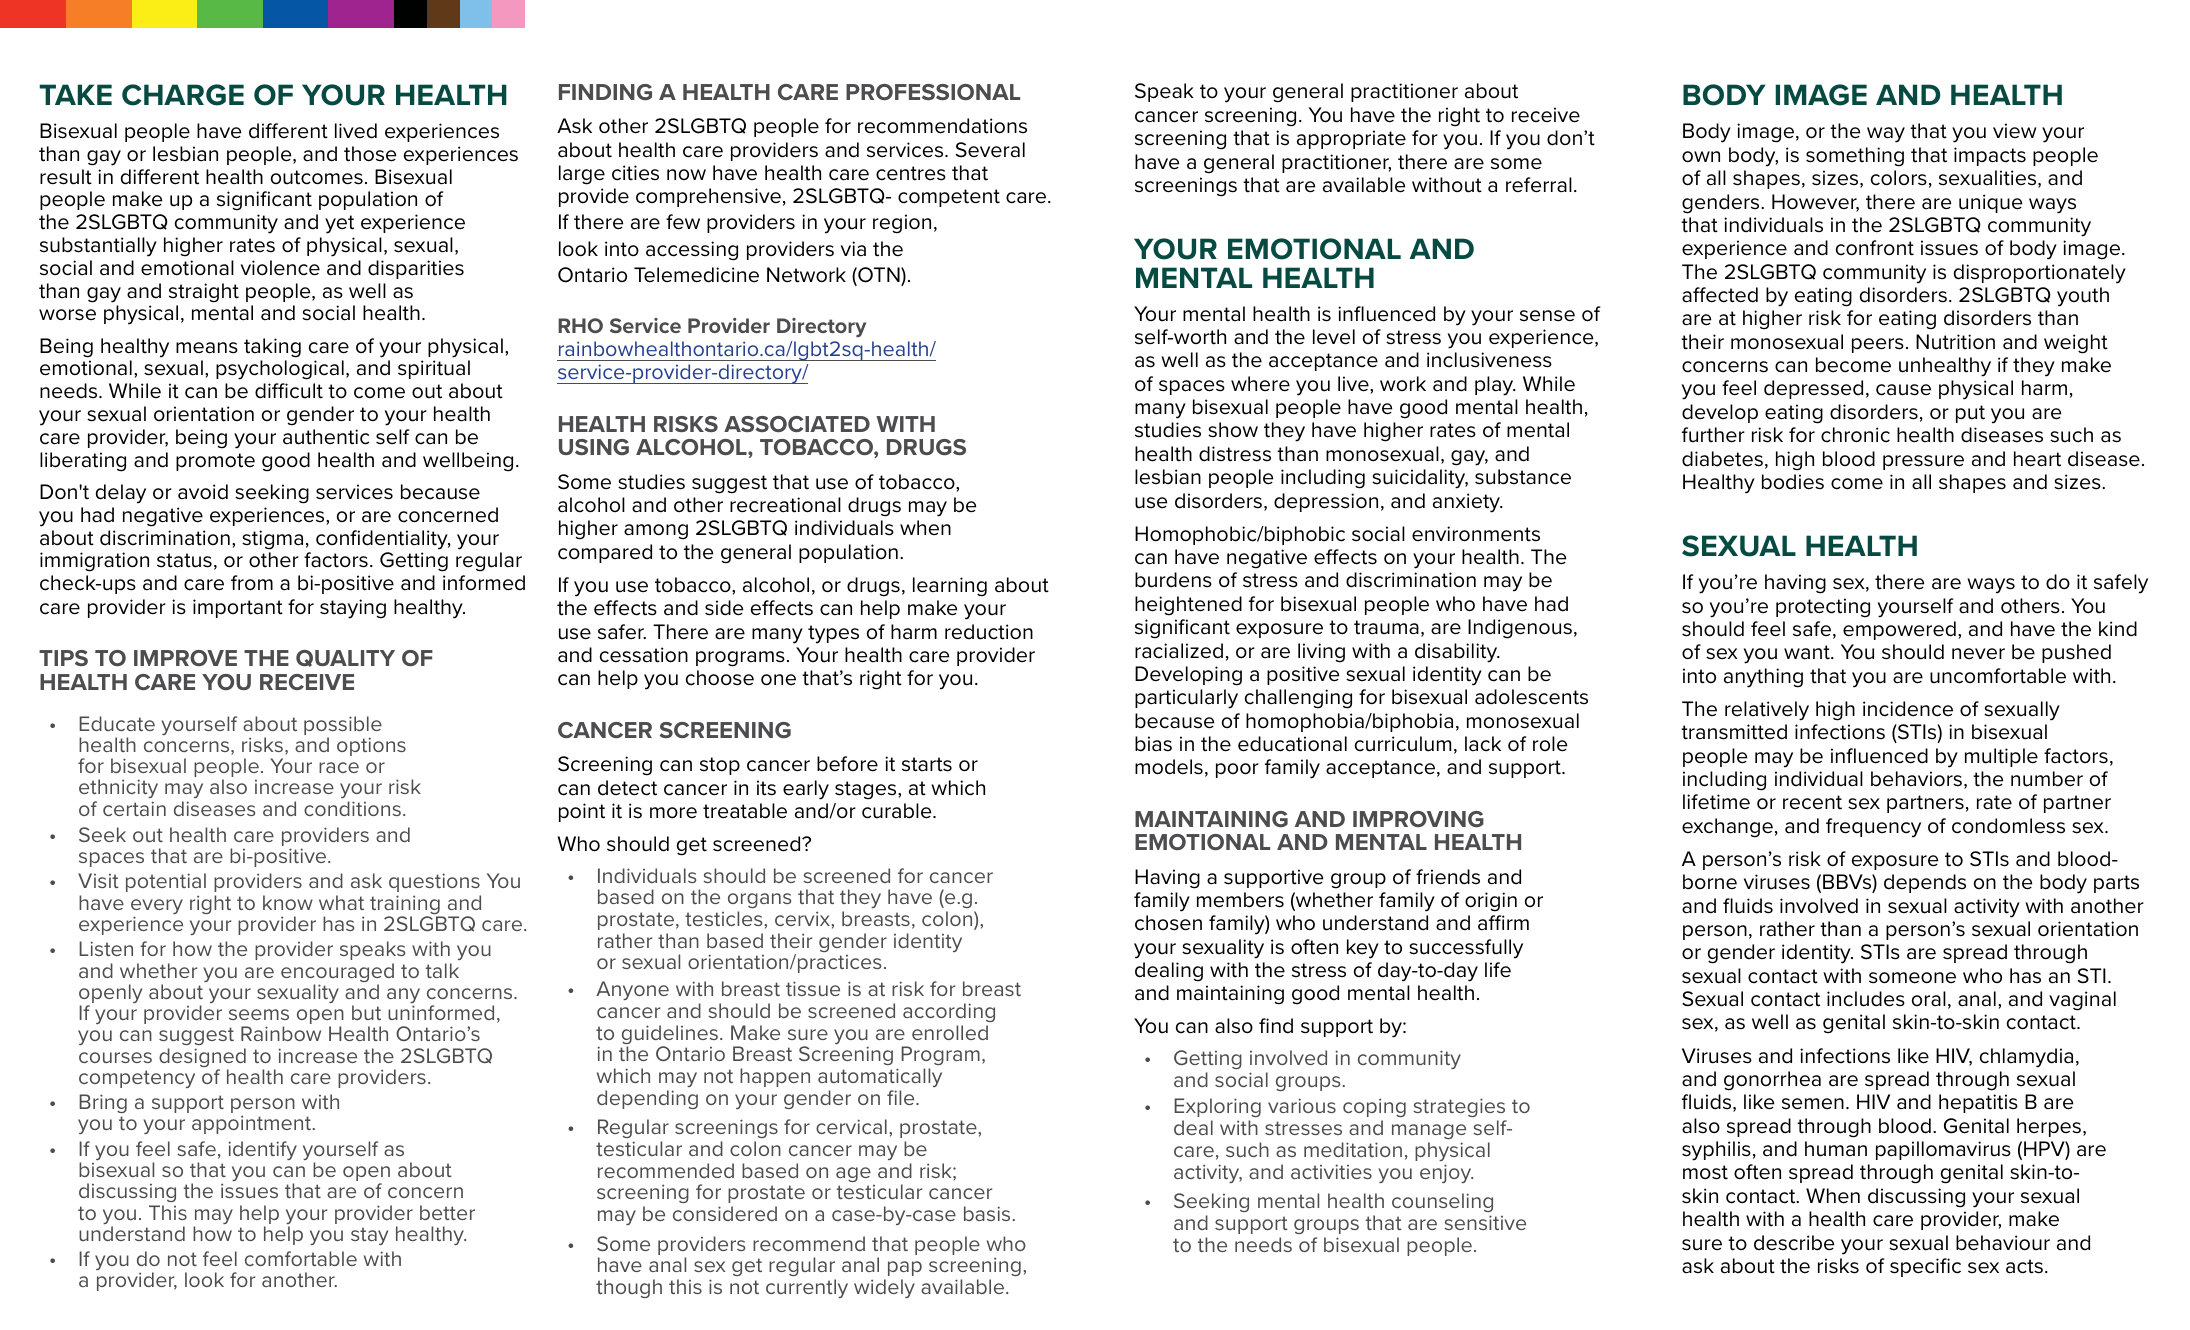 Image resolution: width=2190 pixels, height=1330 pixels. I want to click on avoid, so click(203, 492).
